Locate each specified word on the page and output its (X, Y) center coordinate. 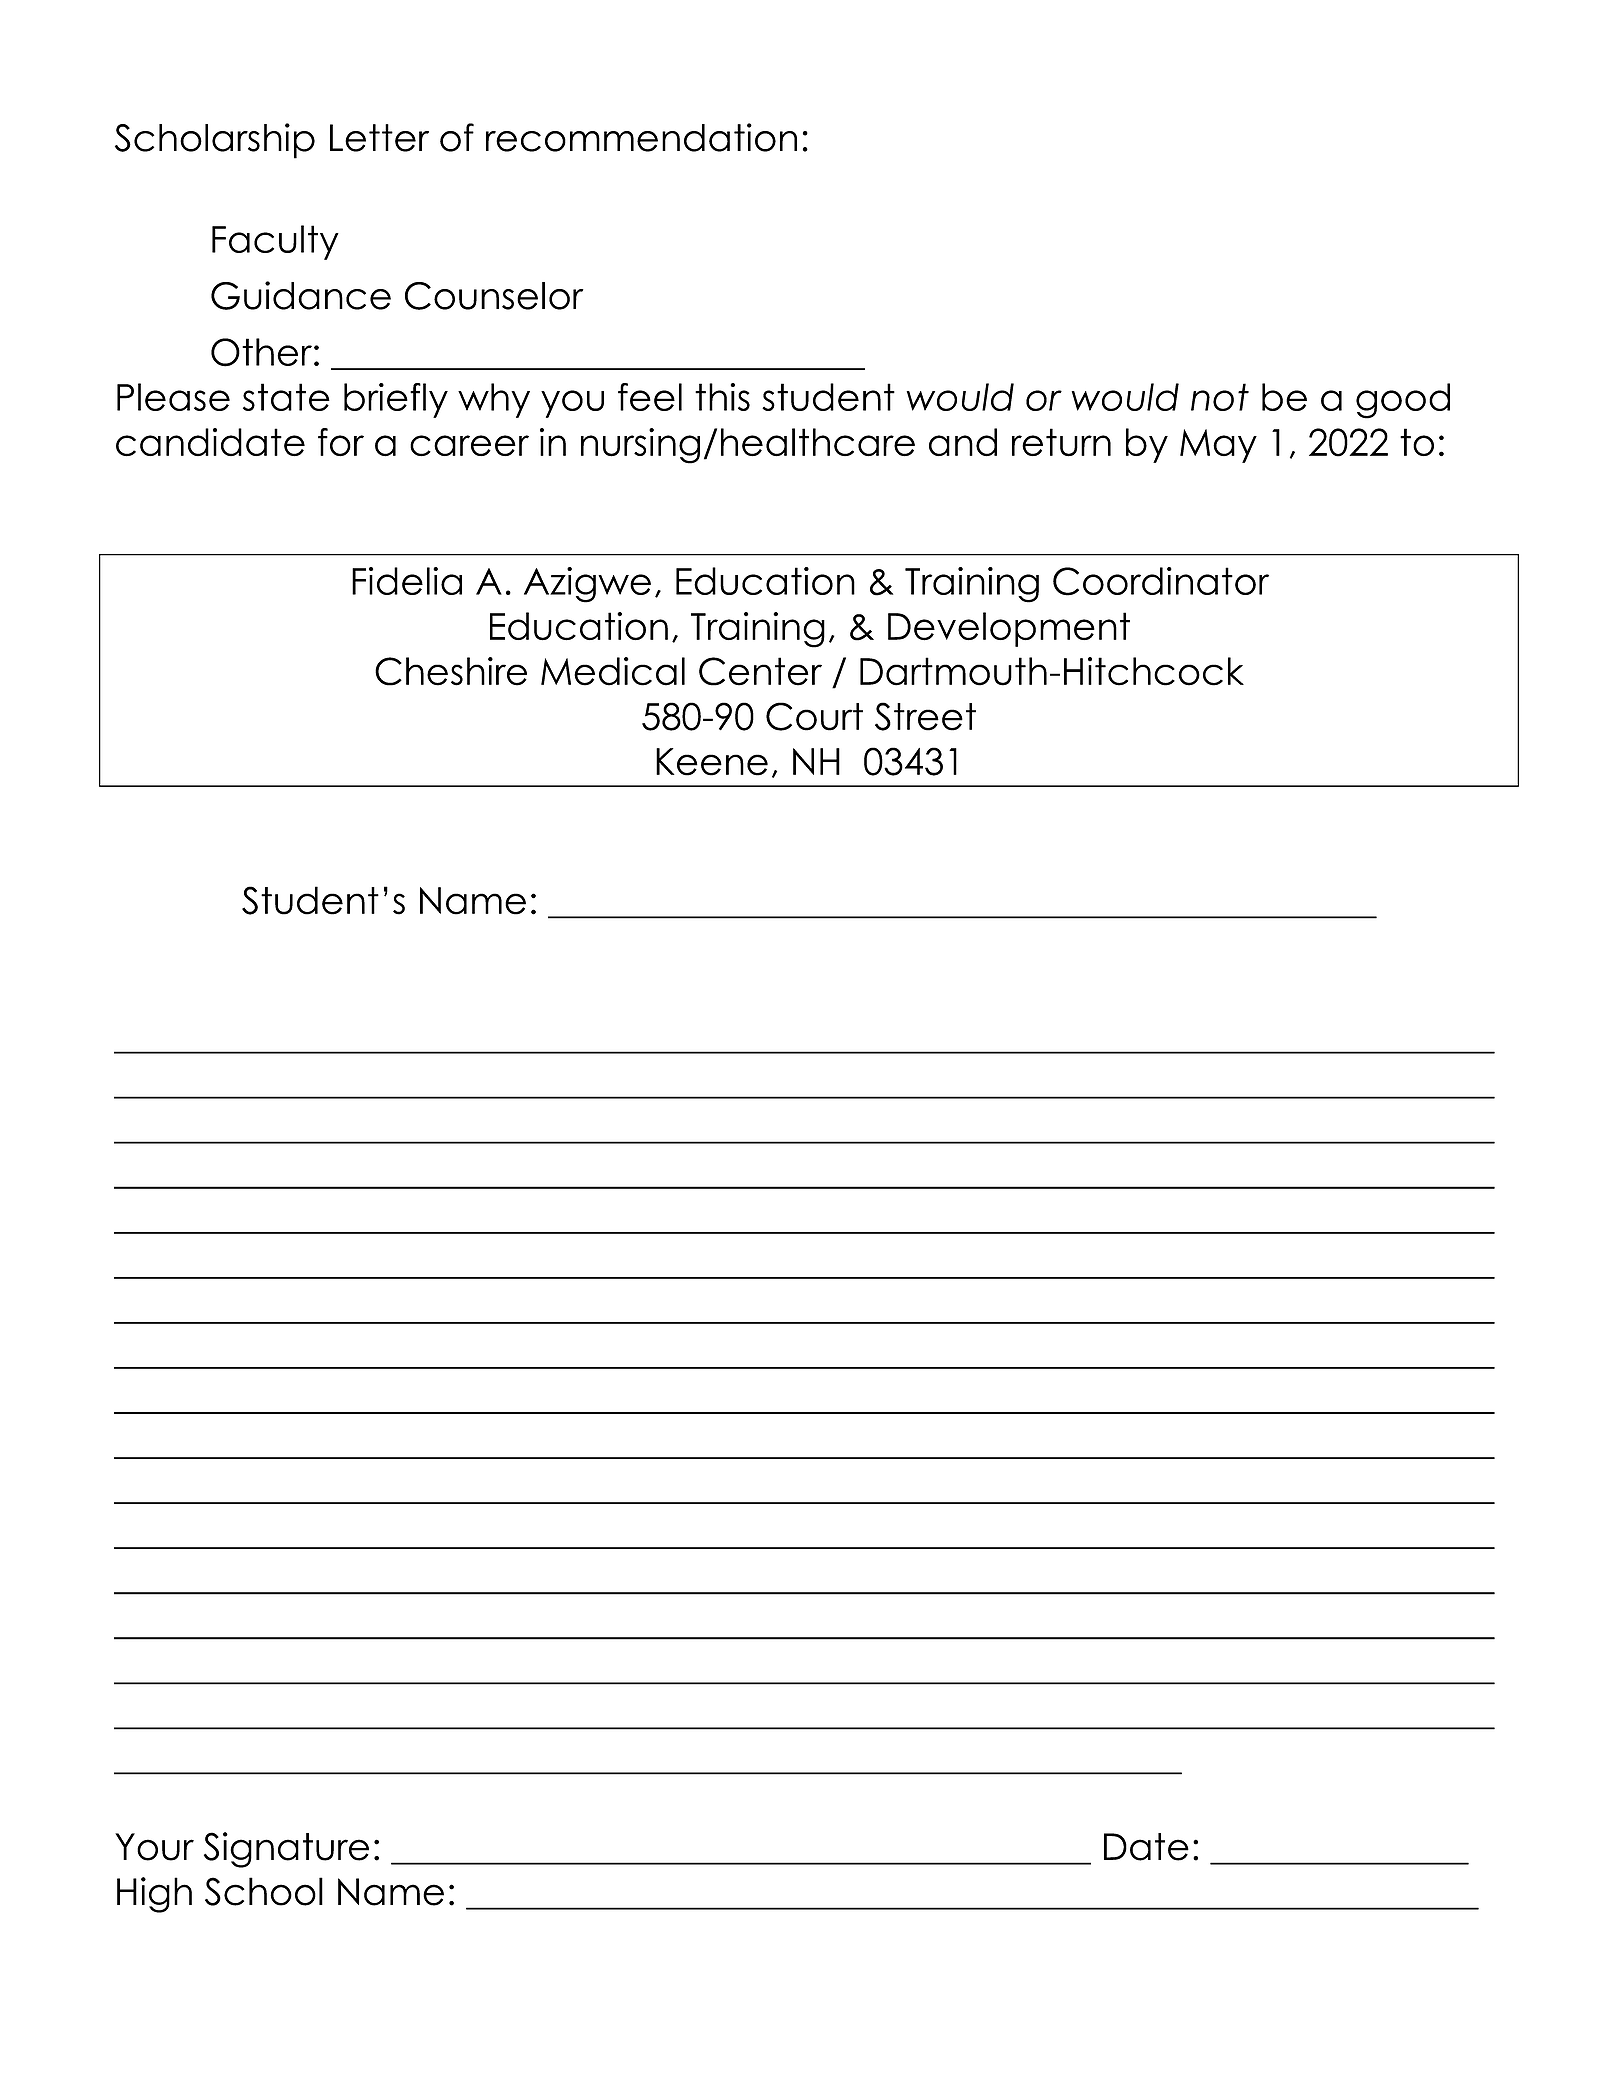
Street (925, 716)
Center (760, 671)
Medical (613, 671)
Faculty (275, 242)
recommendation (641, 137)
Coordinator (1161, 581)
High (154, 1895)
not (1220, 397)
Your (154, 1847)
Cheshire (451, 671)
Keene (712, 762)
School (264, 1891)
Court (814, 716)
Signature (286, 1850)
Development (1009, 629)
